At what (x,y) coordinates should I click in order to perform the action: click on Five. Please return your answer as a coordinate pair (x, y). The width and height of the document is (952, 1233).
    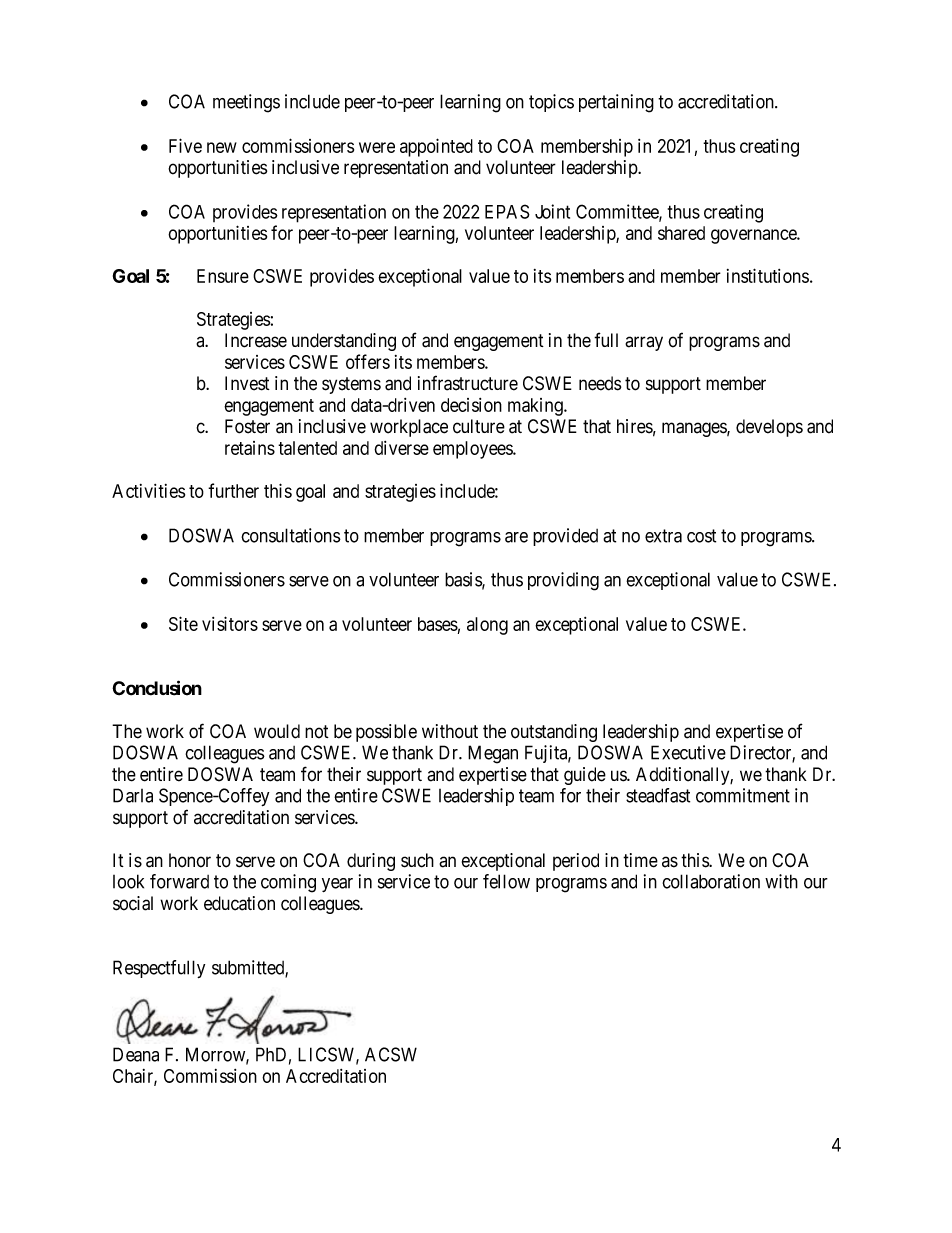
    Looking at the image, I should click on (185, 145).
